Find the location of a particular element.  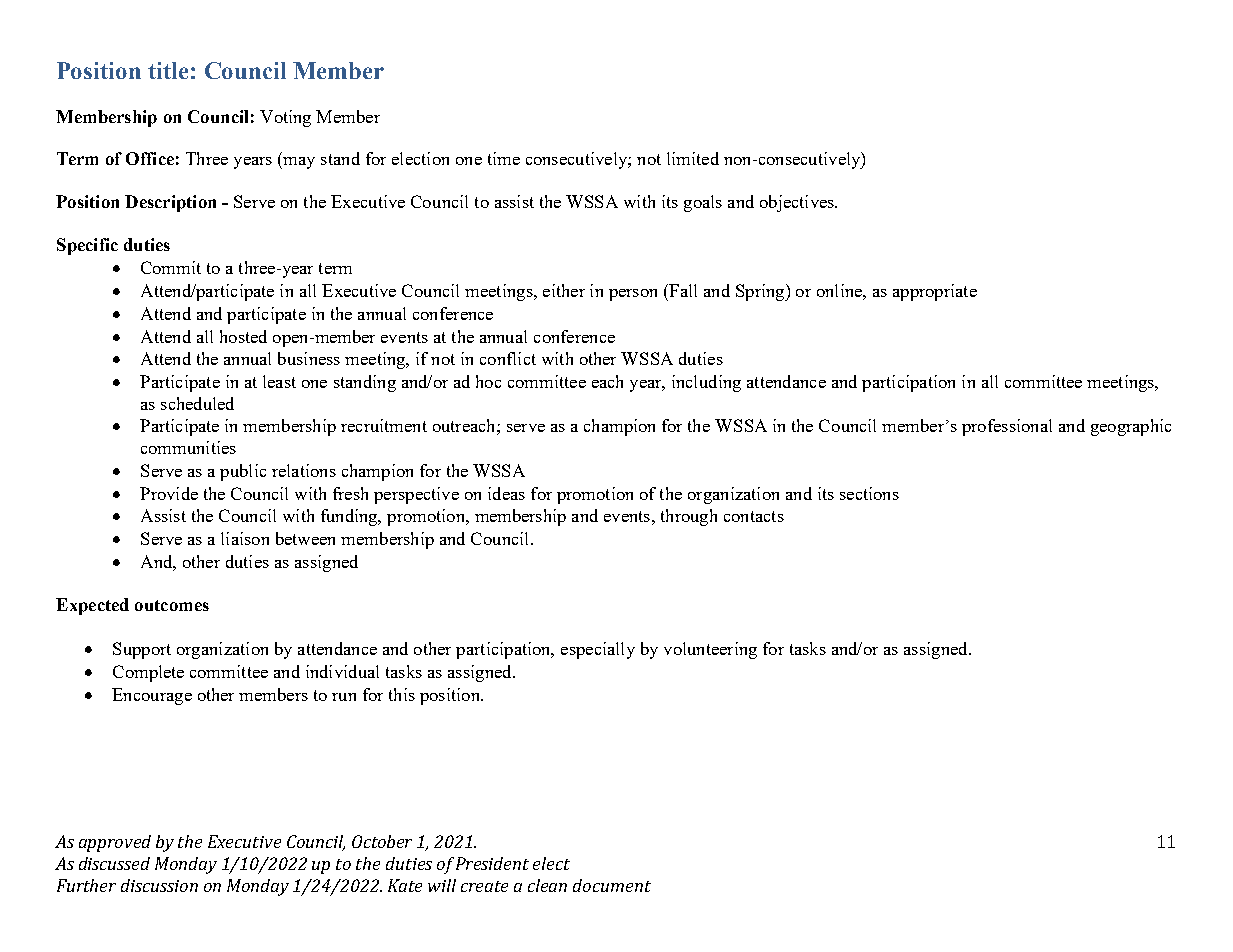

hosted is located at coordinates (243, 336).
